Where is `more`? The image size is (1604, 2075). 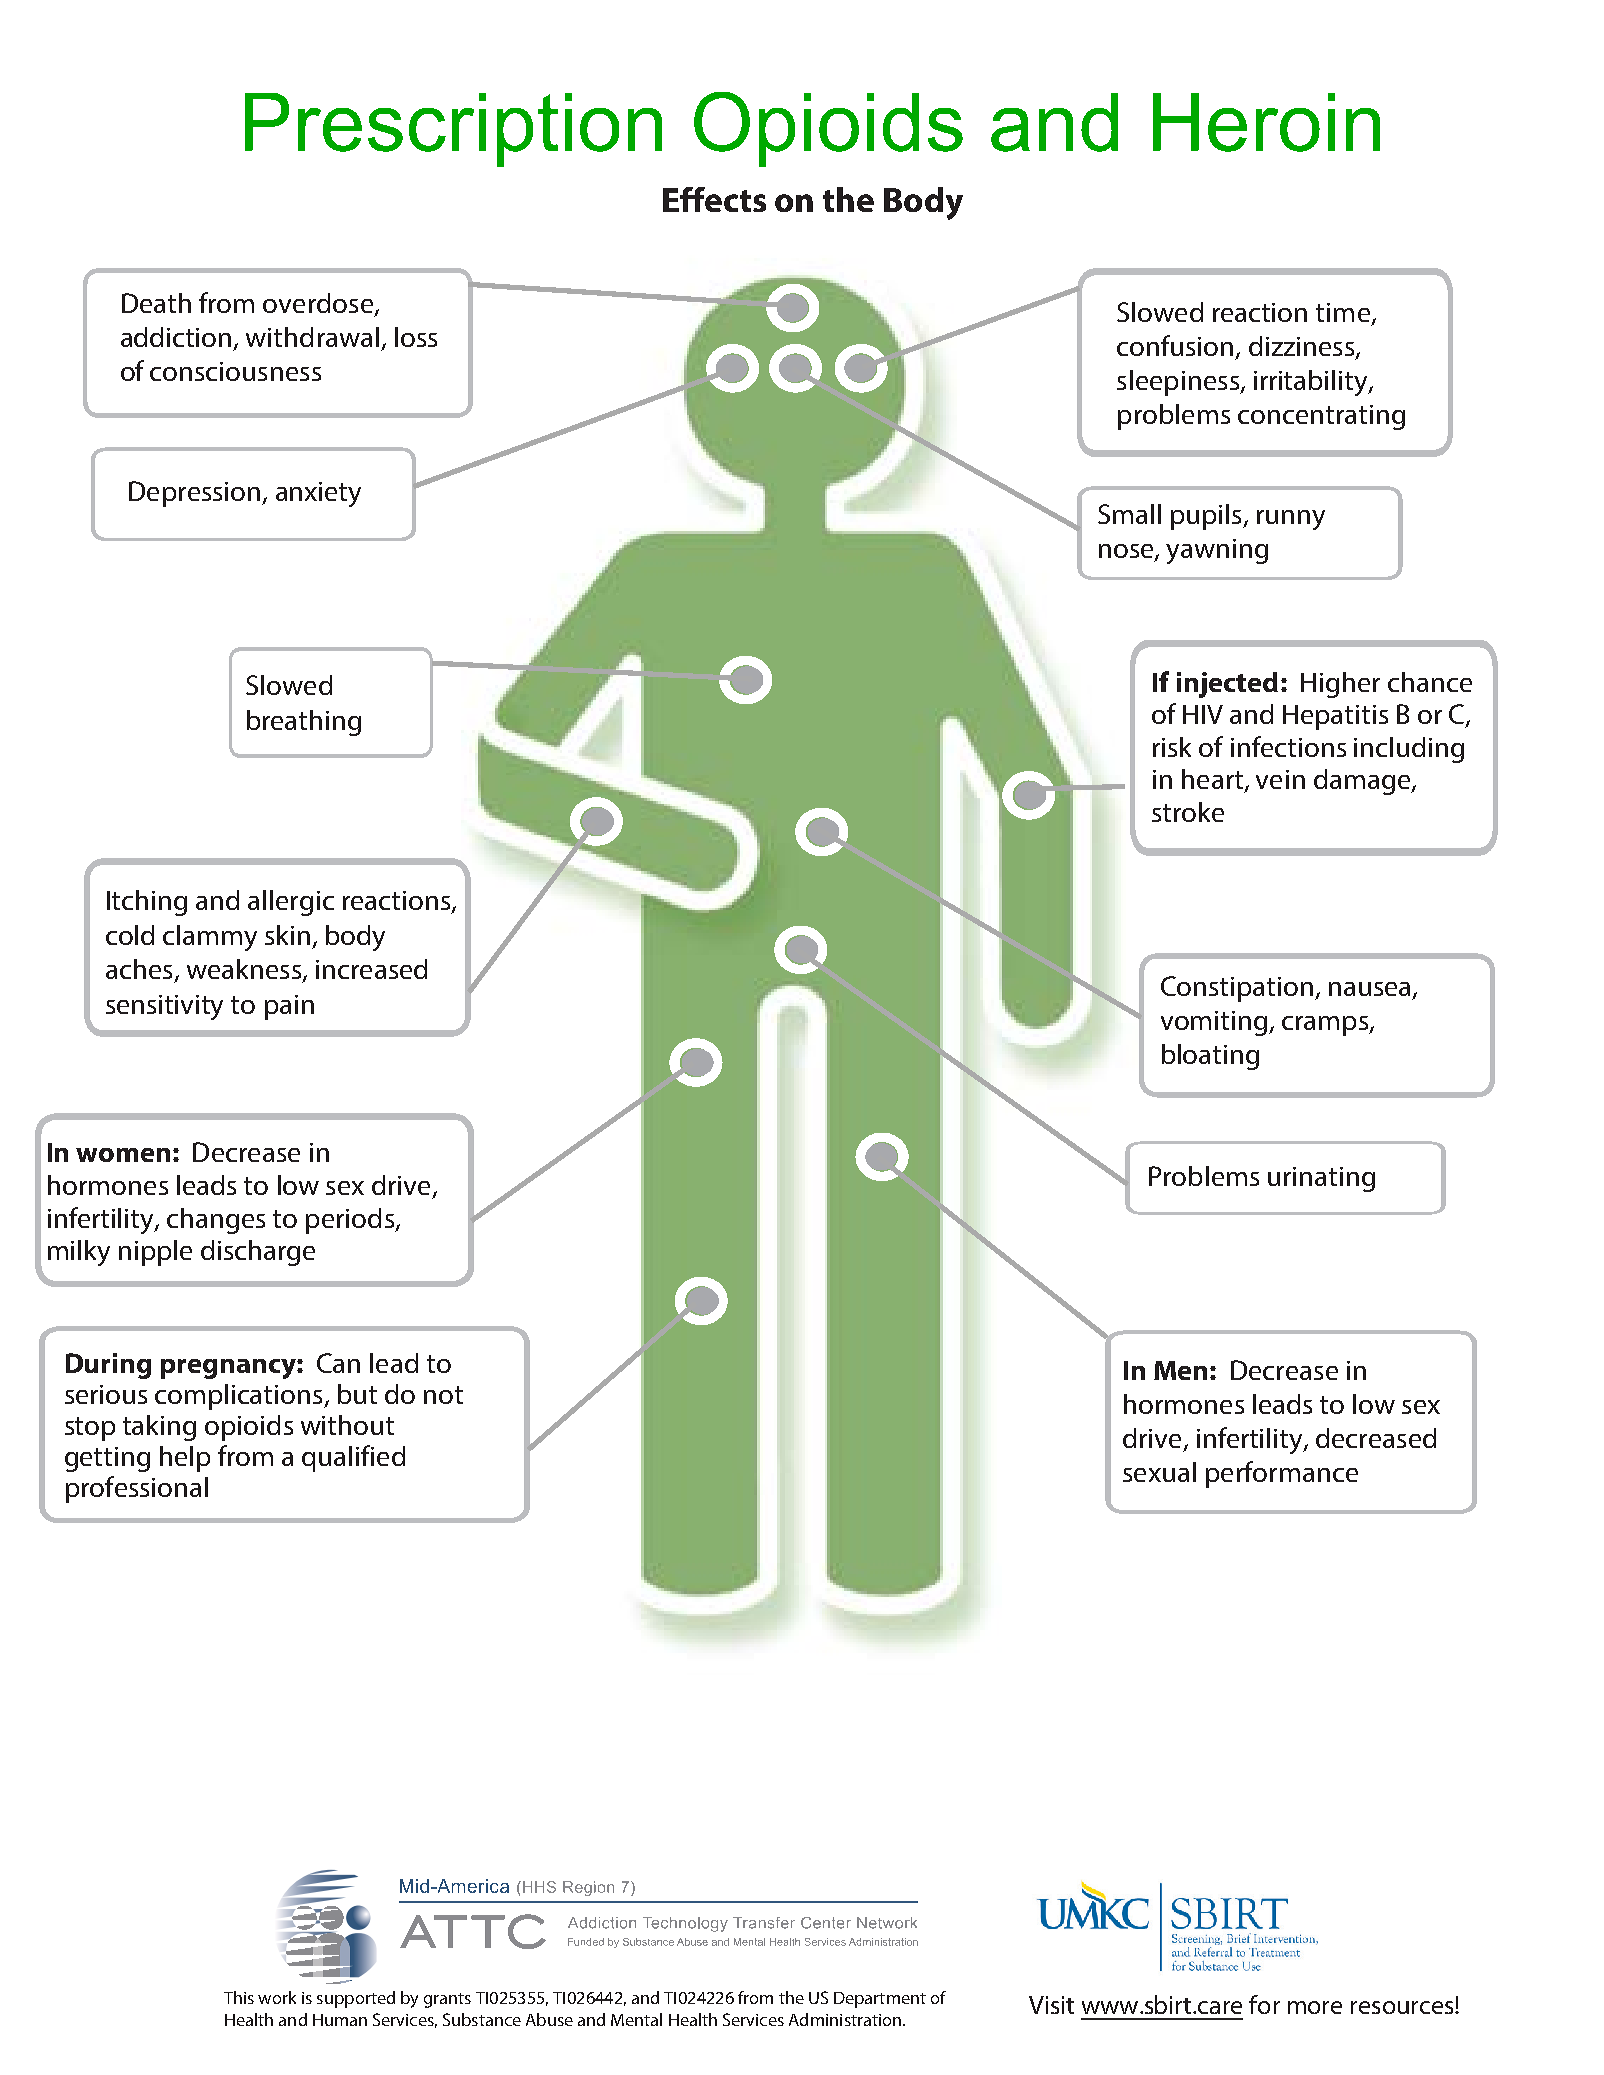
more is located at coordinates (1315, 2007).
